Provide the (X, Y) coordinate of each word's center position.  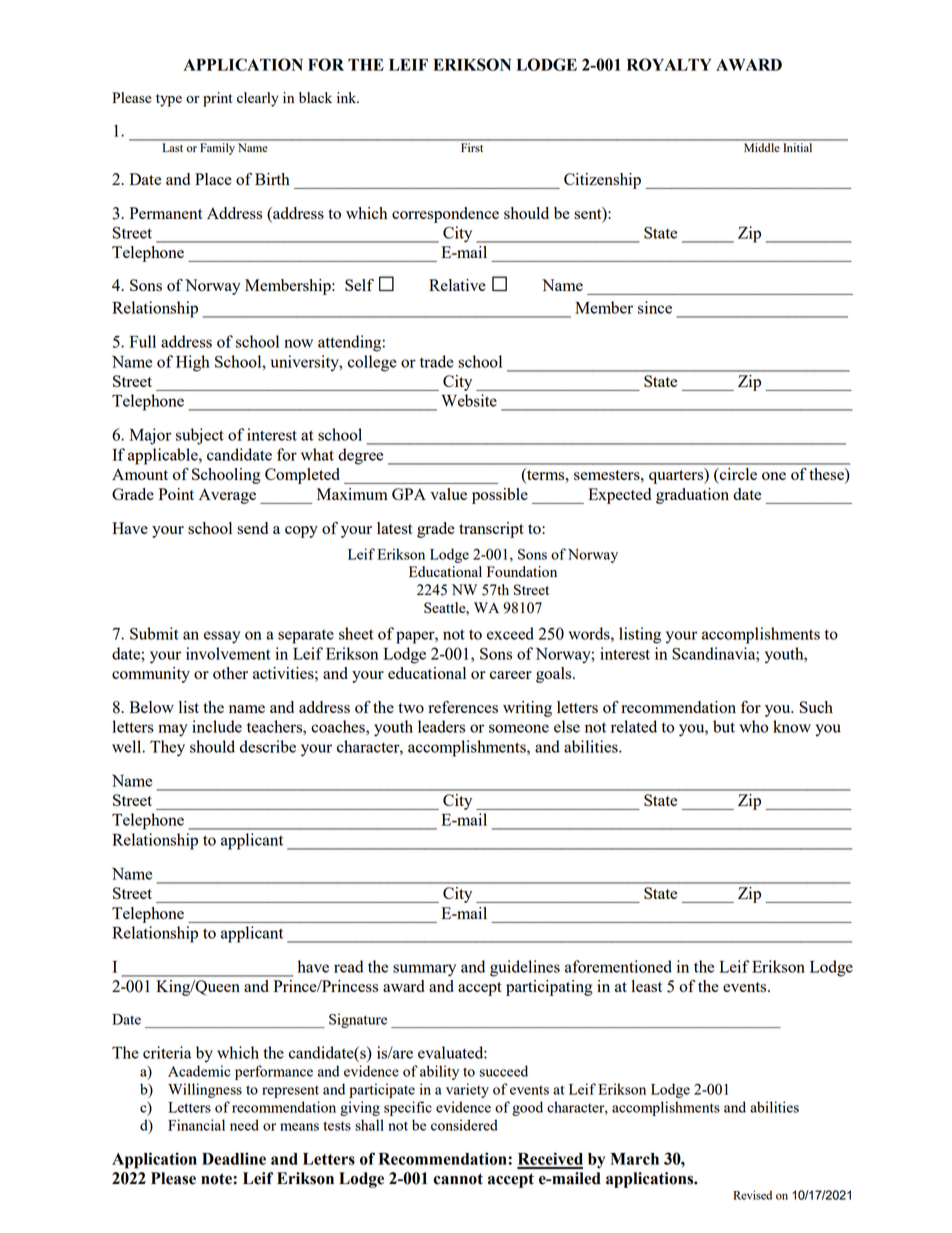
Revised (752, 1195)
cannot (458, 1179)
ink (348, 97)
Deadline (234, 1158)
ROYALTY (669, 64)
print (217, 99)
